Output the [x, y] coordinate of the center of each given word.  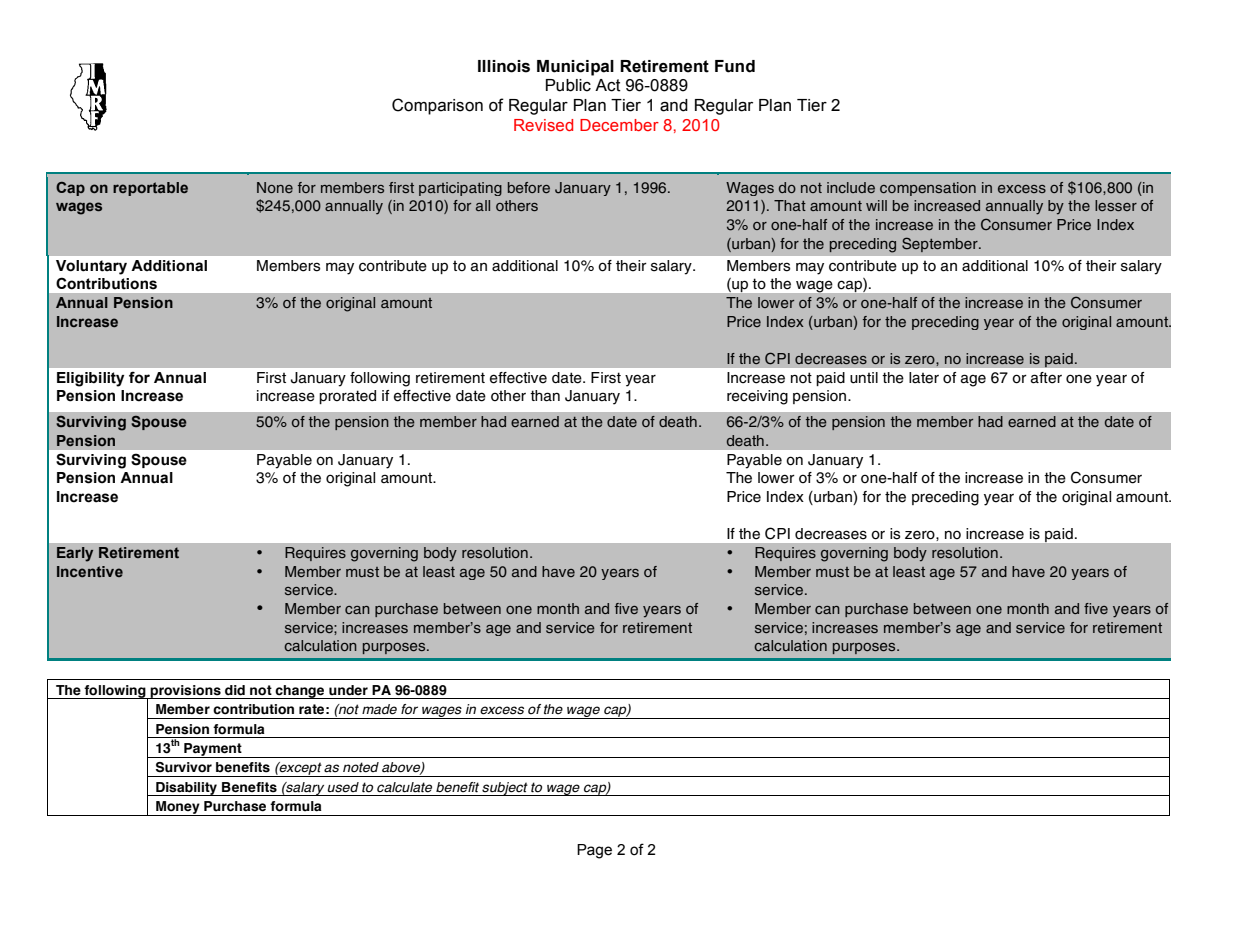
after [1046, 378]
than [545, 396]
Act [608, 85]
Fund [735, 66]
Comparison [437, 106]
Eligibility [90, 379]
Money [178, 808]
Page [594, 851]
